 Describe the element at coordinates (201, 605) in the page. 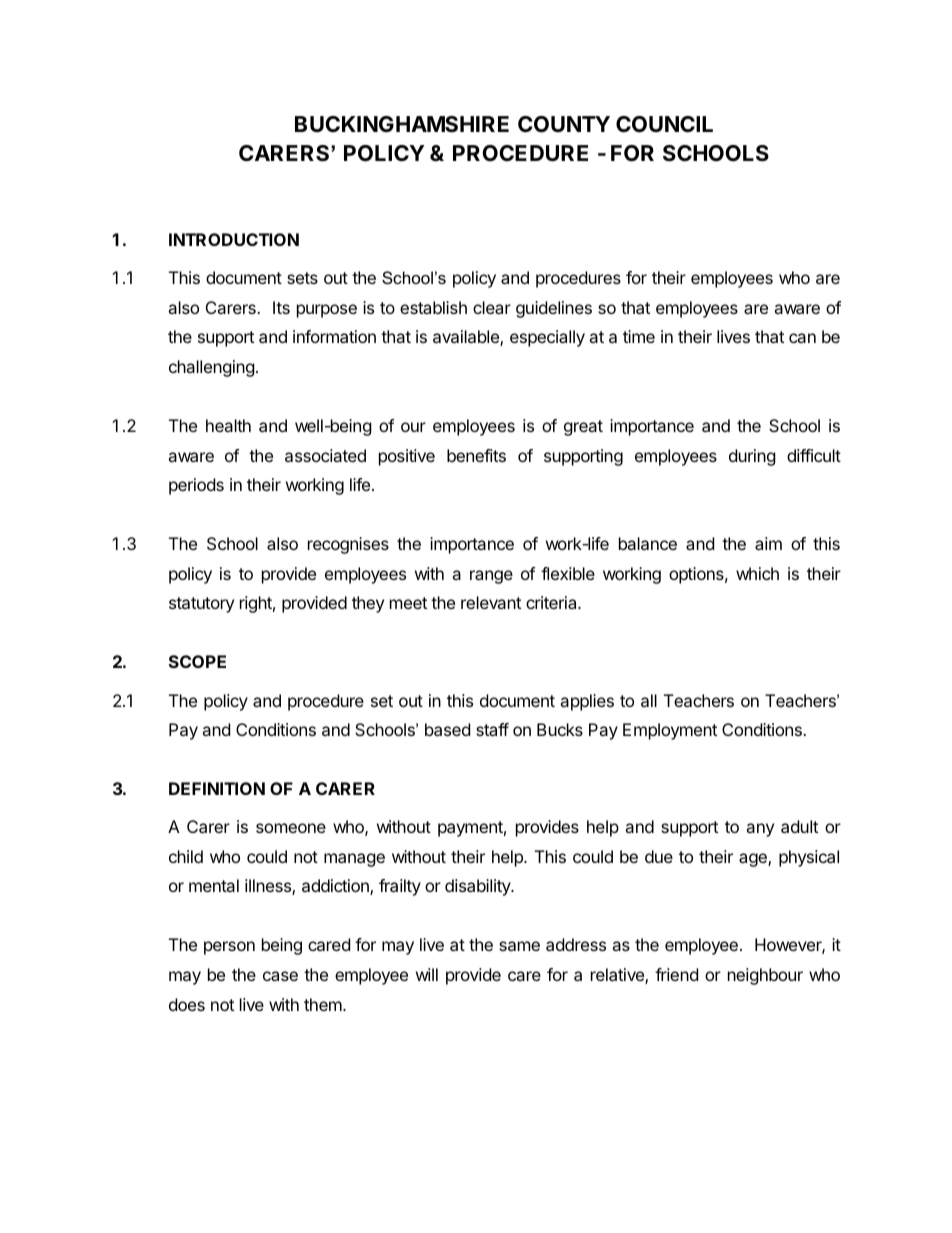

I see `statutory` at that location.
